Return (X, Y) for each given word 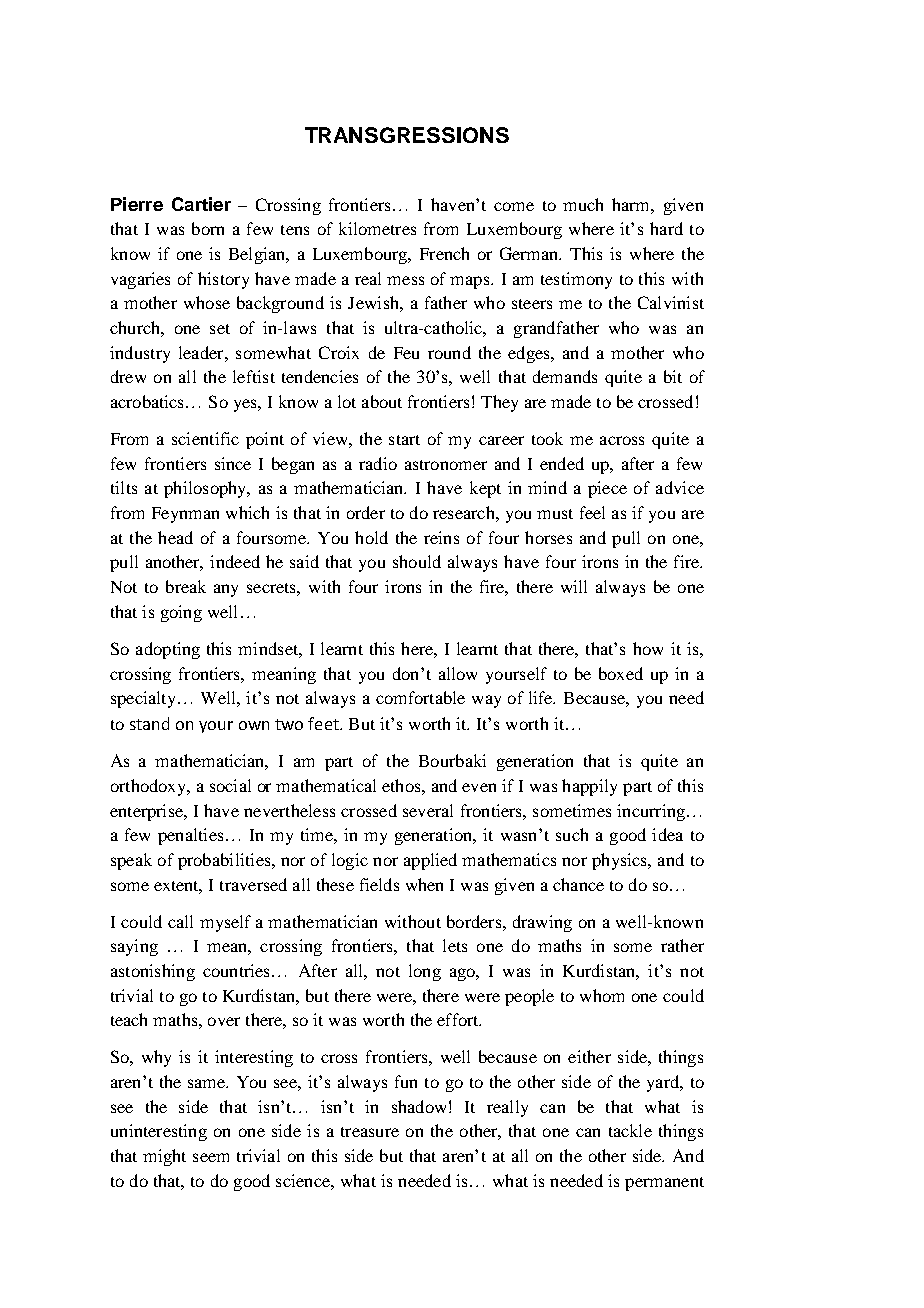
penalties (190, 836)
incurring (651, 812)
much (583, 204)
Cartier (201, 204)
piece (607, 489)
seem (211, 1157)
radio (378, 463)
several (428, 810)
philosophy (206, 489)
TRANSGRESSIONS (407, 135)
